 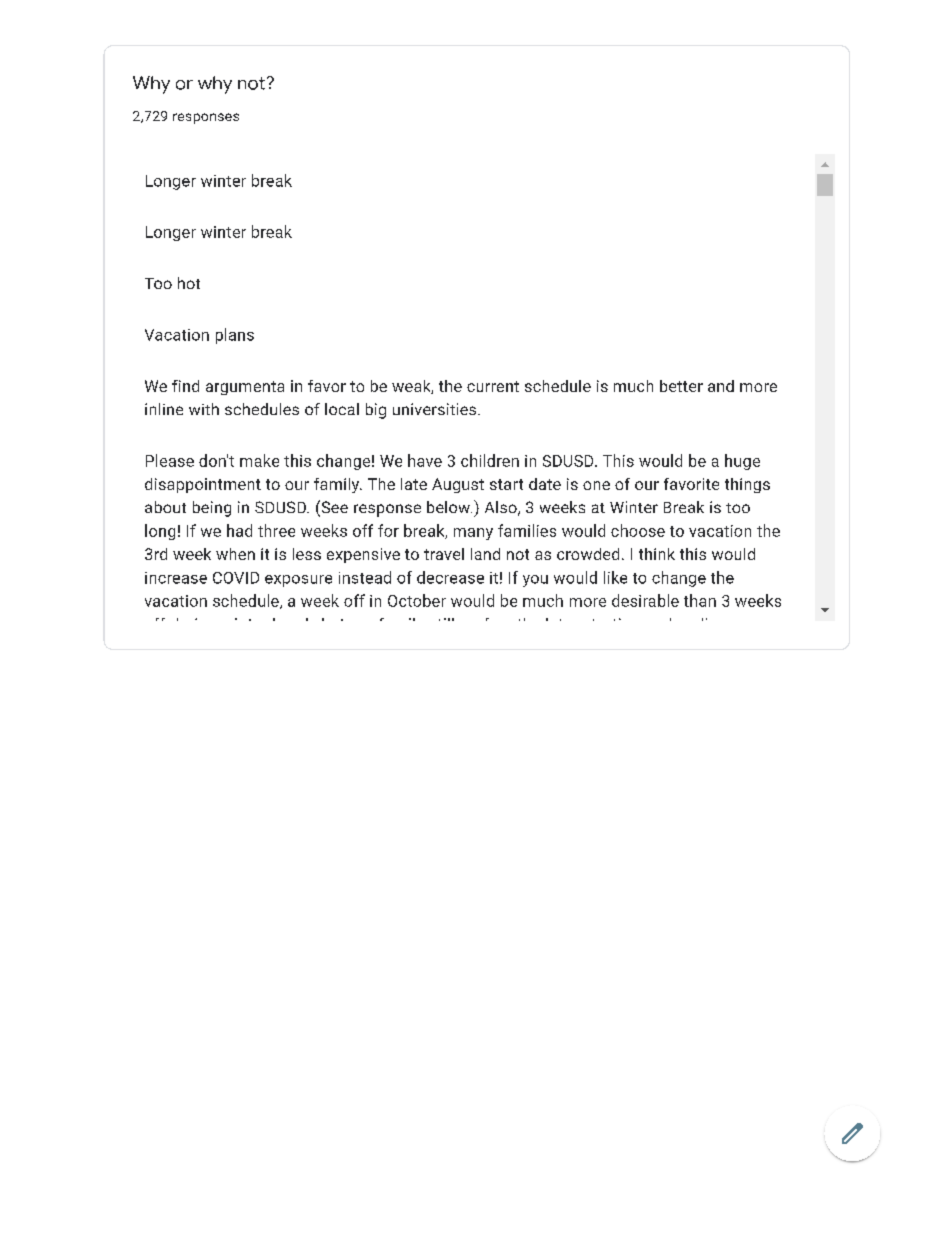 I want to click on things, so click(x=747, y=485).
